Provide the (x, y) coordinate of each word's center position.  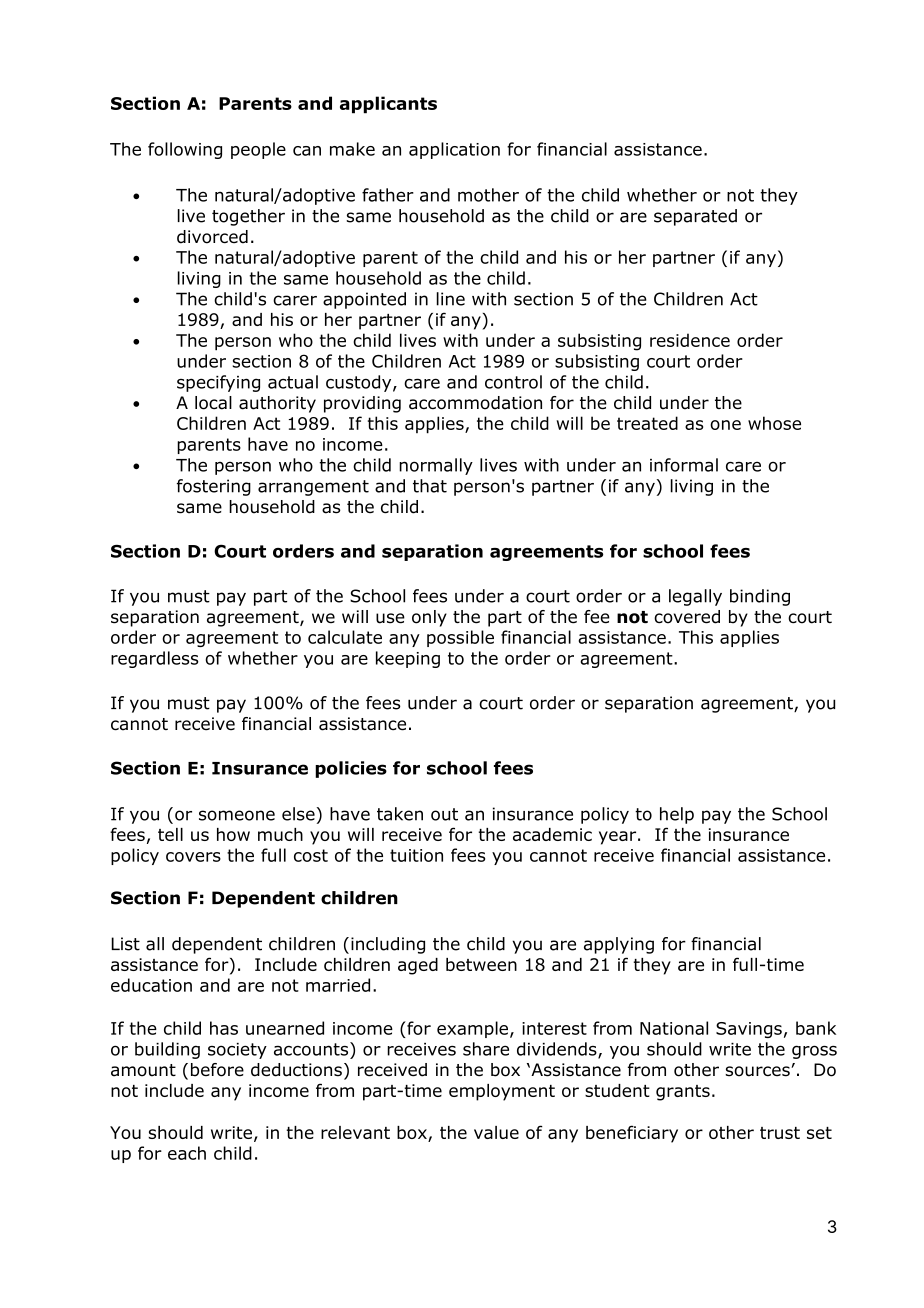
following (185, 150)
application (454, 150)
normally (436, 466)
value (496, 1132)
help (677, 815)
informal (684, 465)
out (444, 814)
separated (695, 217)
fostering (214, 487)
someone (237, 815)
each (187, 1153)
